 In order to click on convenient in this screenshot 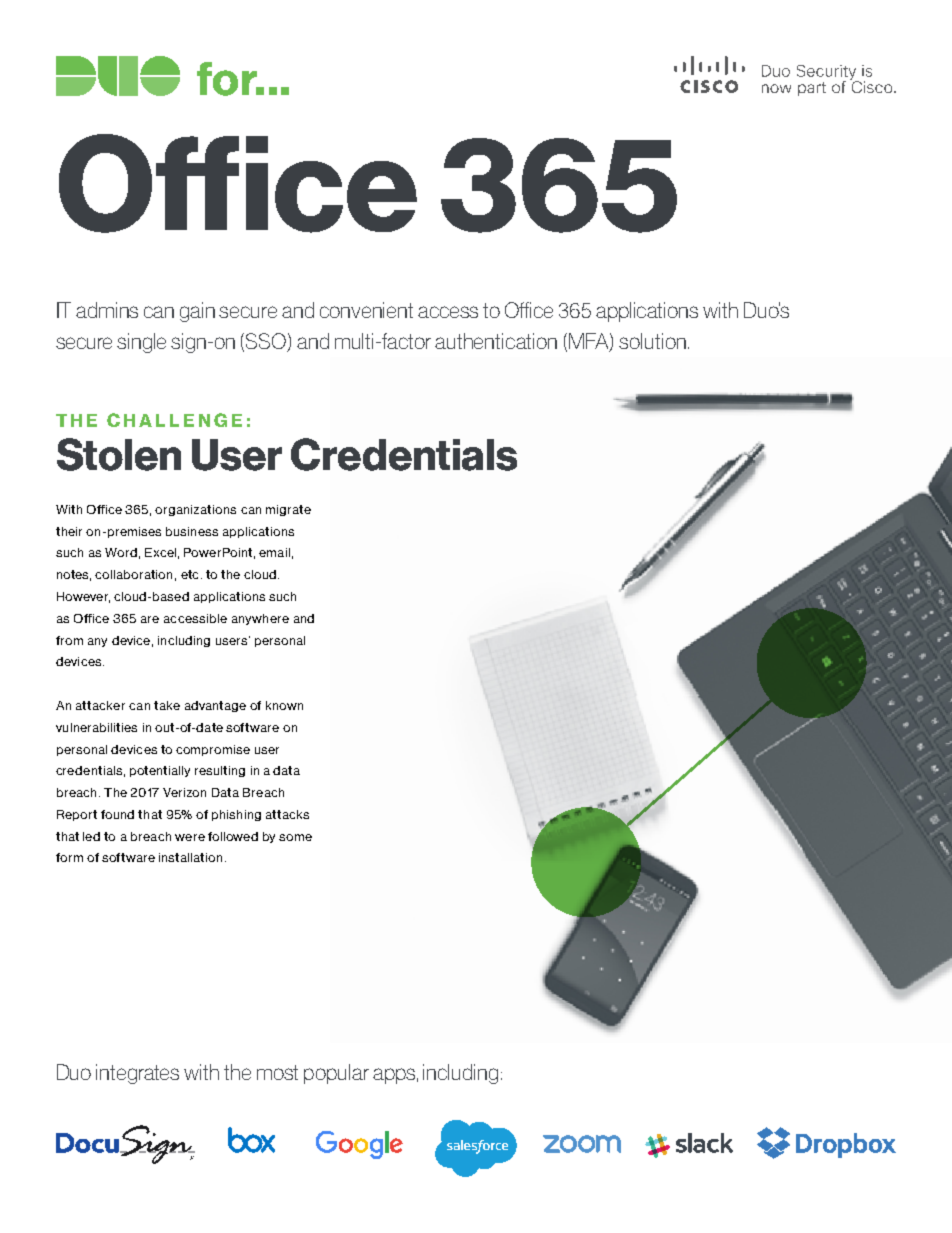, I will do `click(366, 310)`.
